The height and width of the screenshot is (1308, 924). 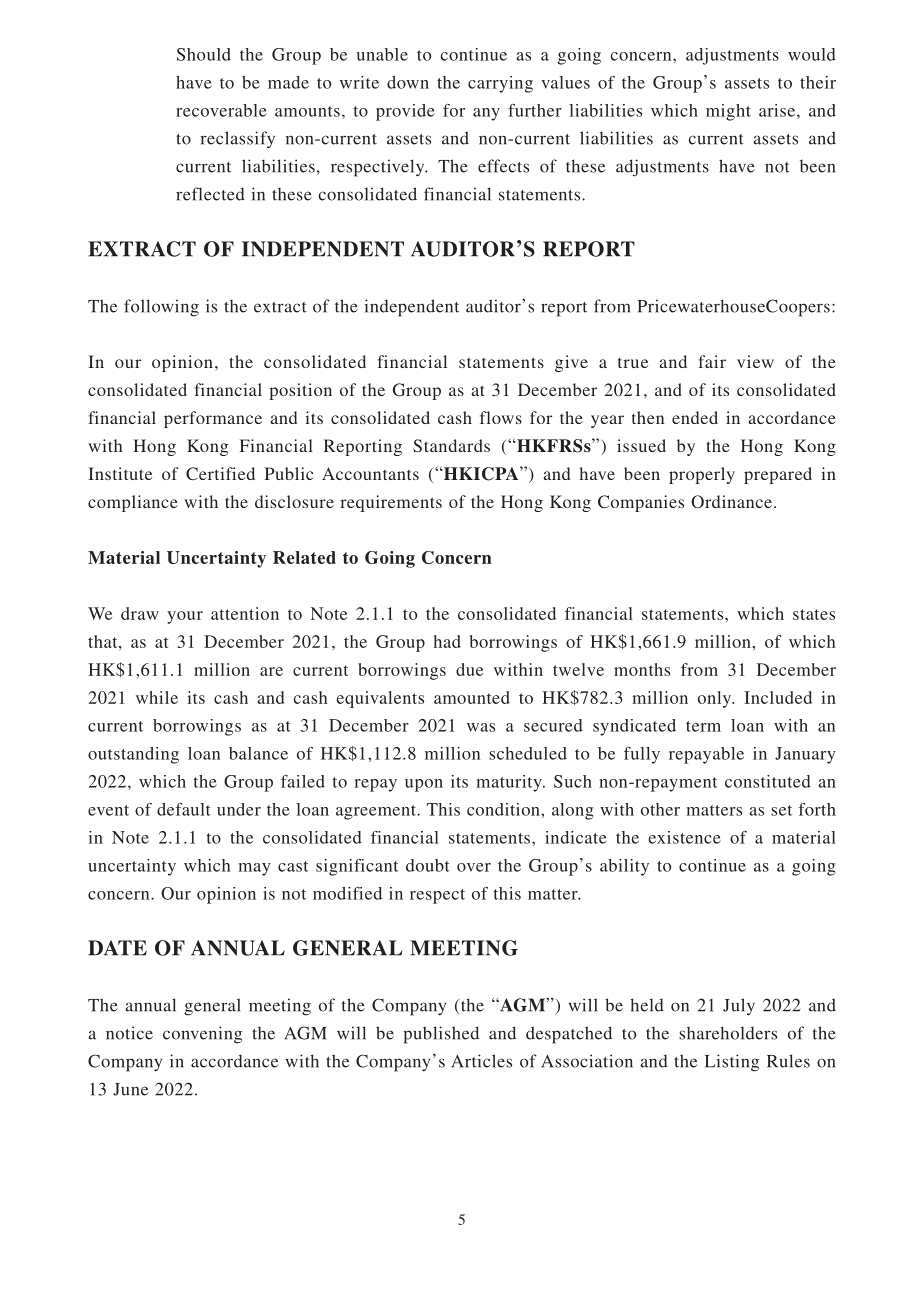 I want to click on convening, so click(x=202, y=1035).
